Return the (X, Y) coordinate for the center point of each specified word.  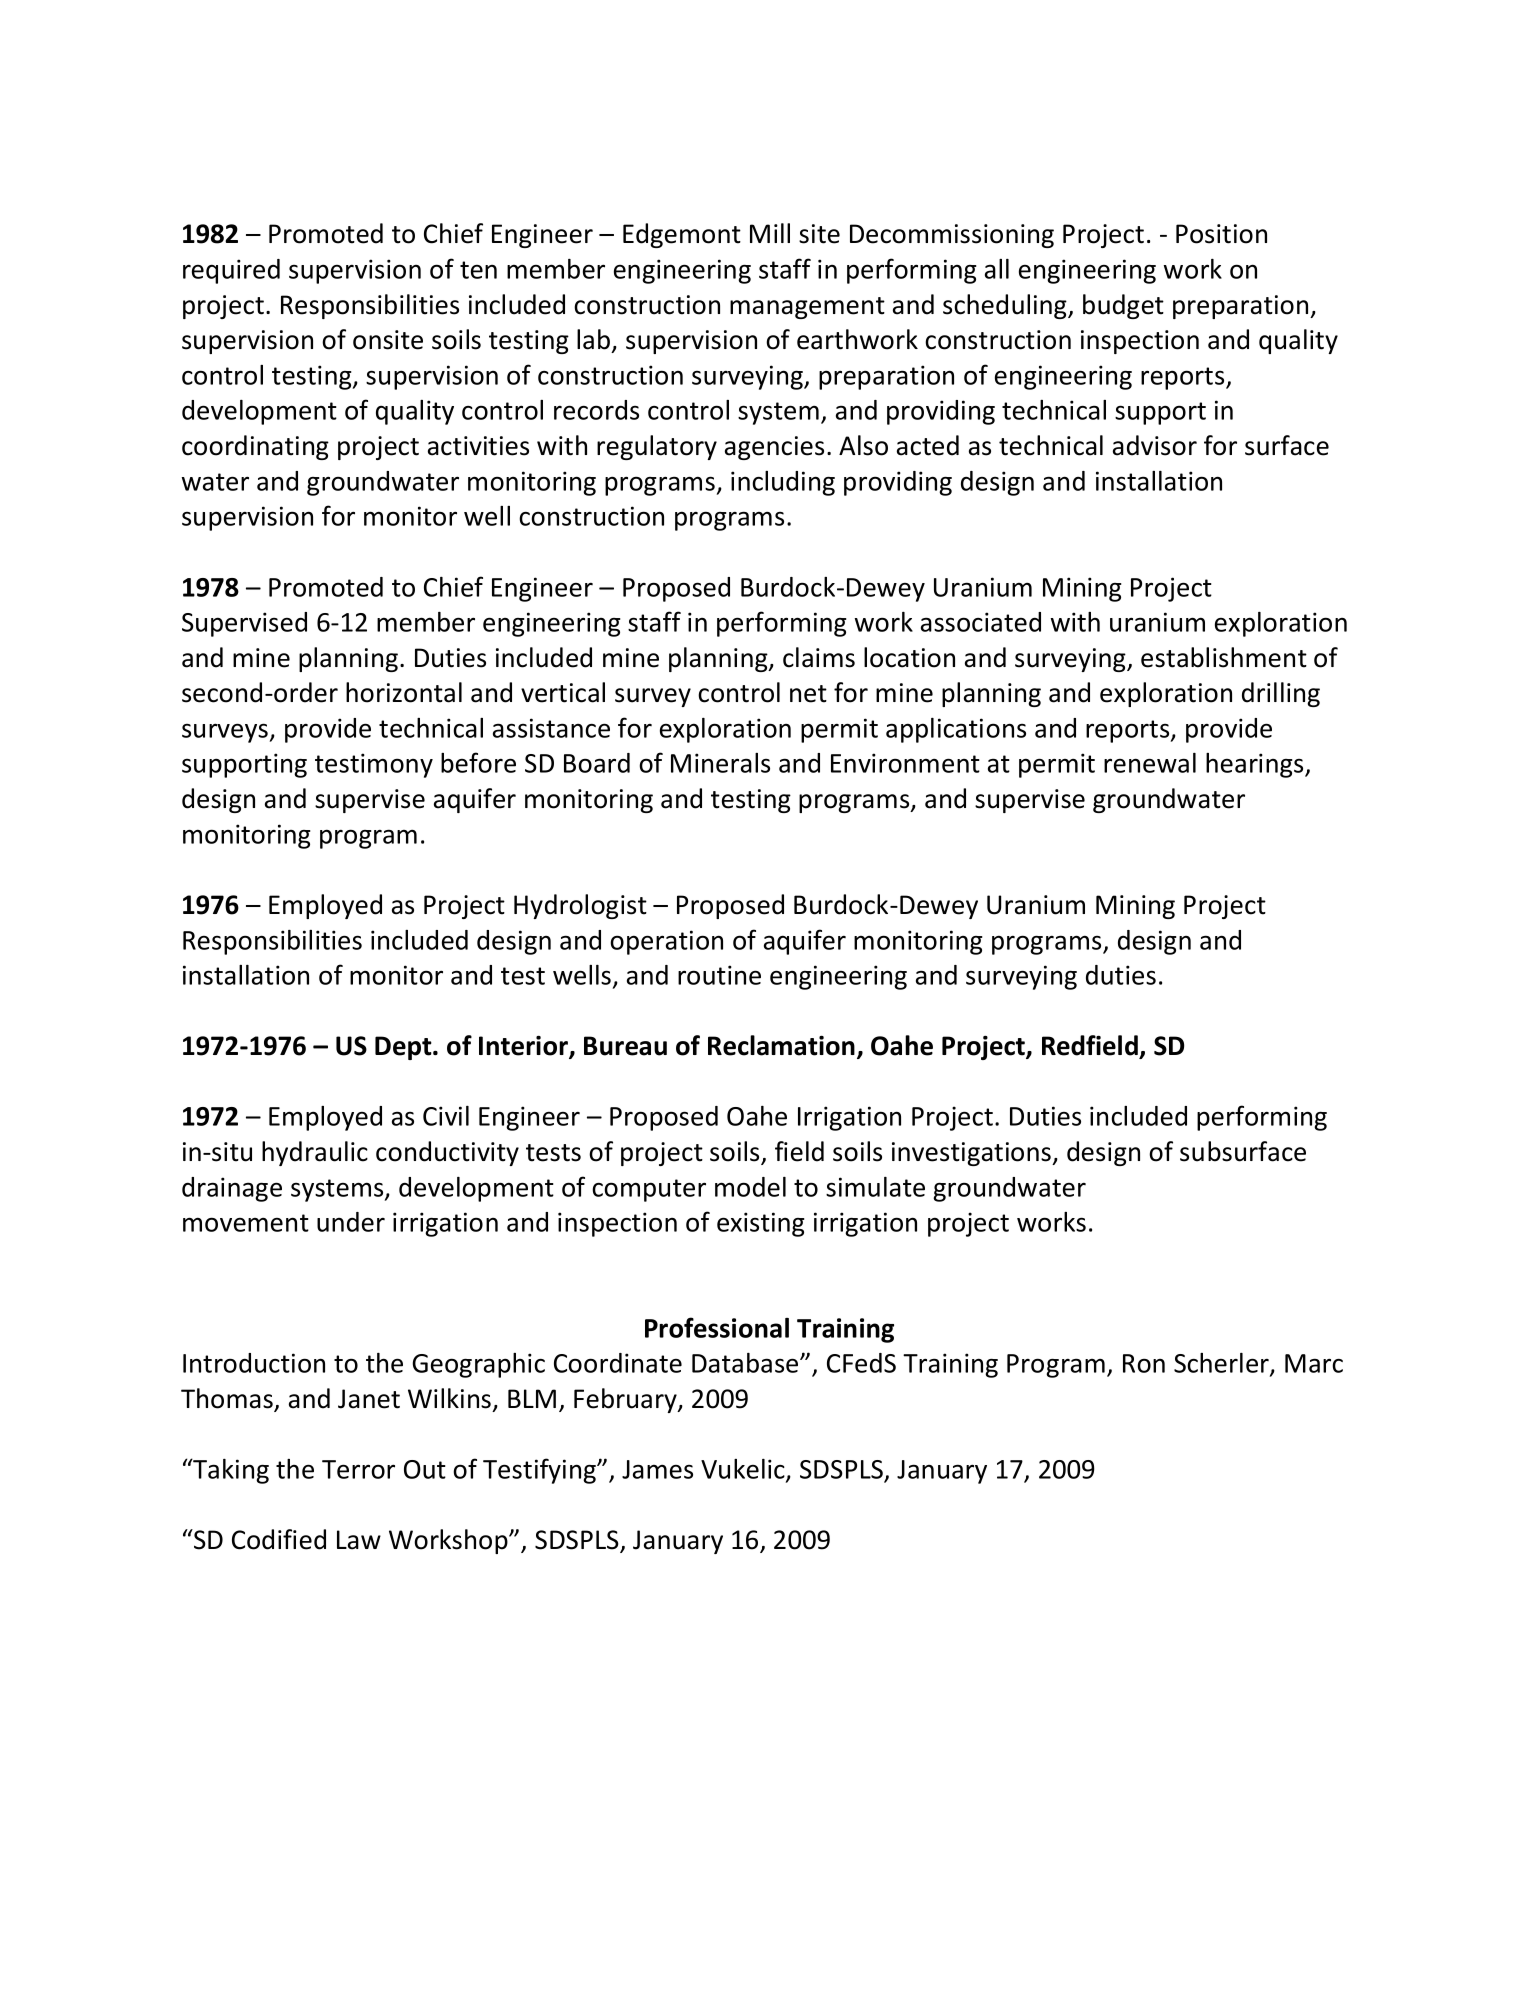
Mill (770, 233)
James (657, 1469)
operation (666, 942)
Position (1221, 234)
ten (478, 270)
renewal (1150, 763)
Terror (358, 1469)
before (478, 762)
